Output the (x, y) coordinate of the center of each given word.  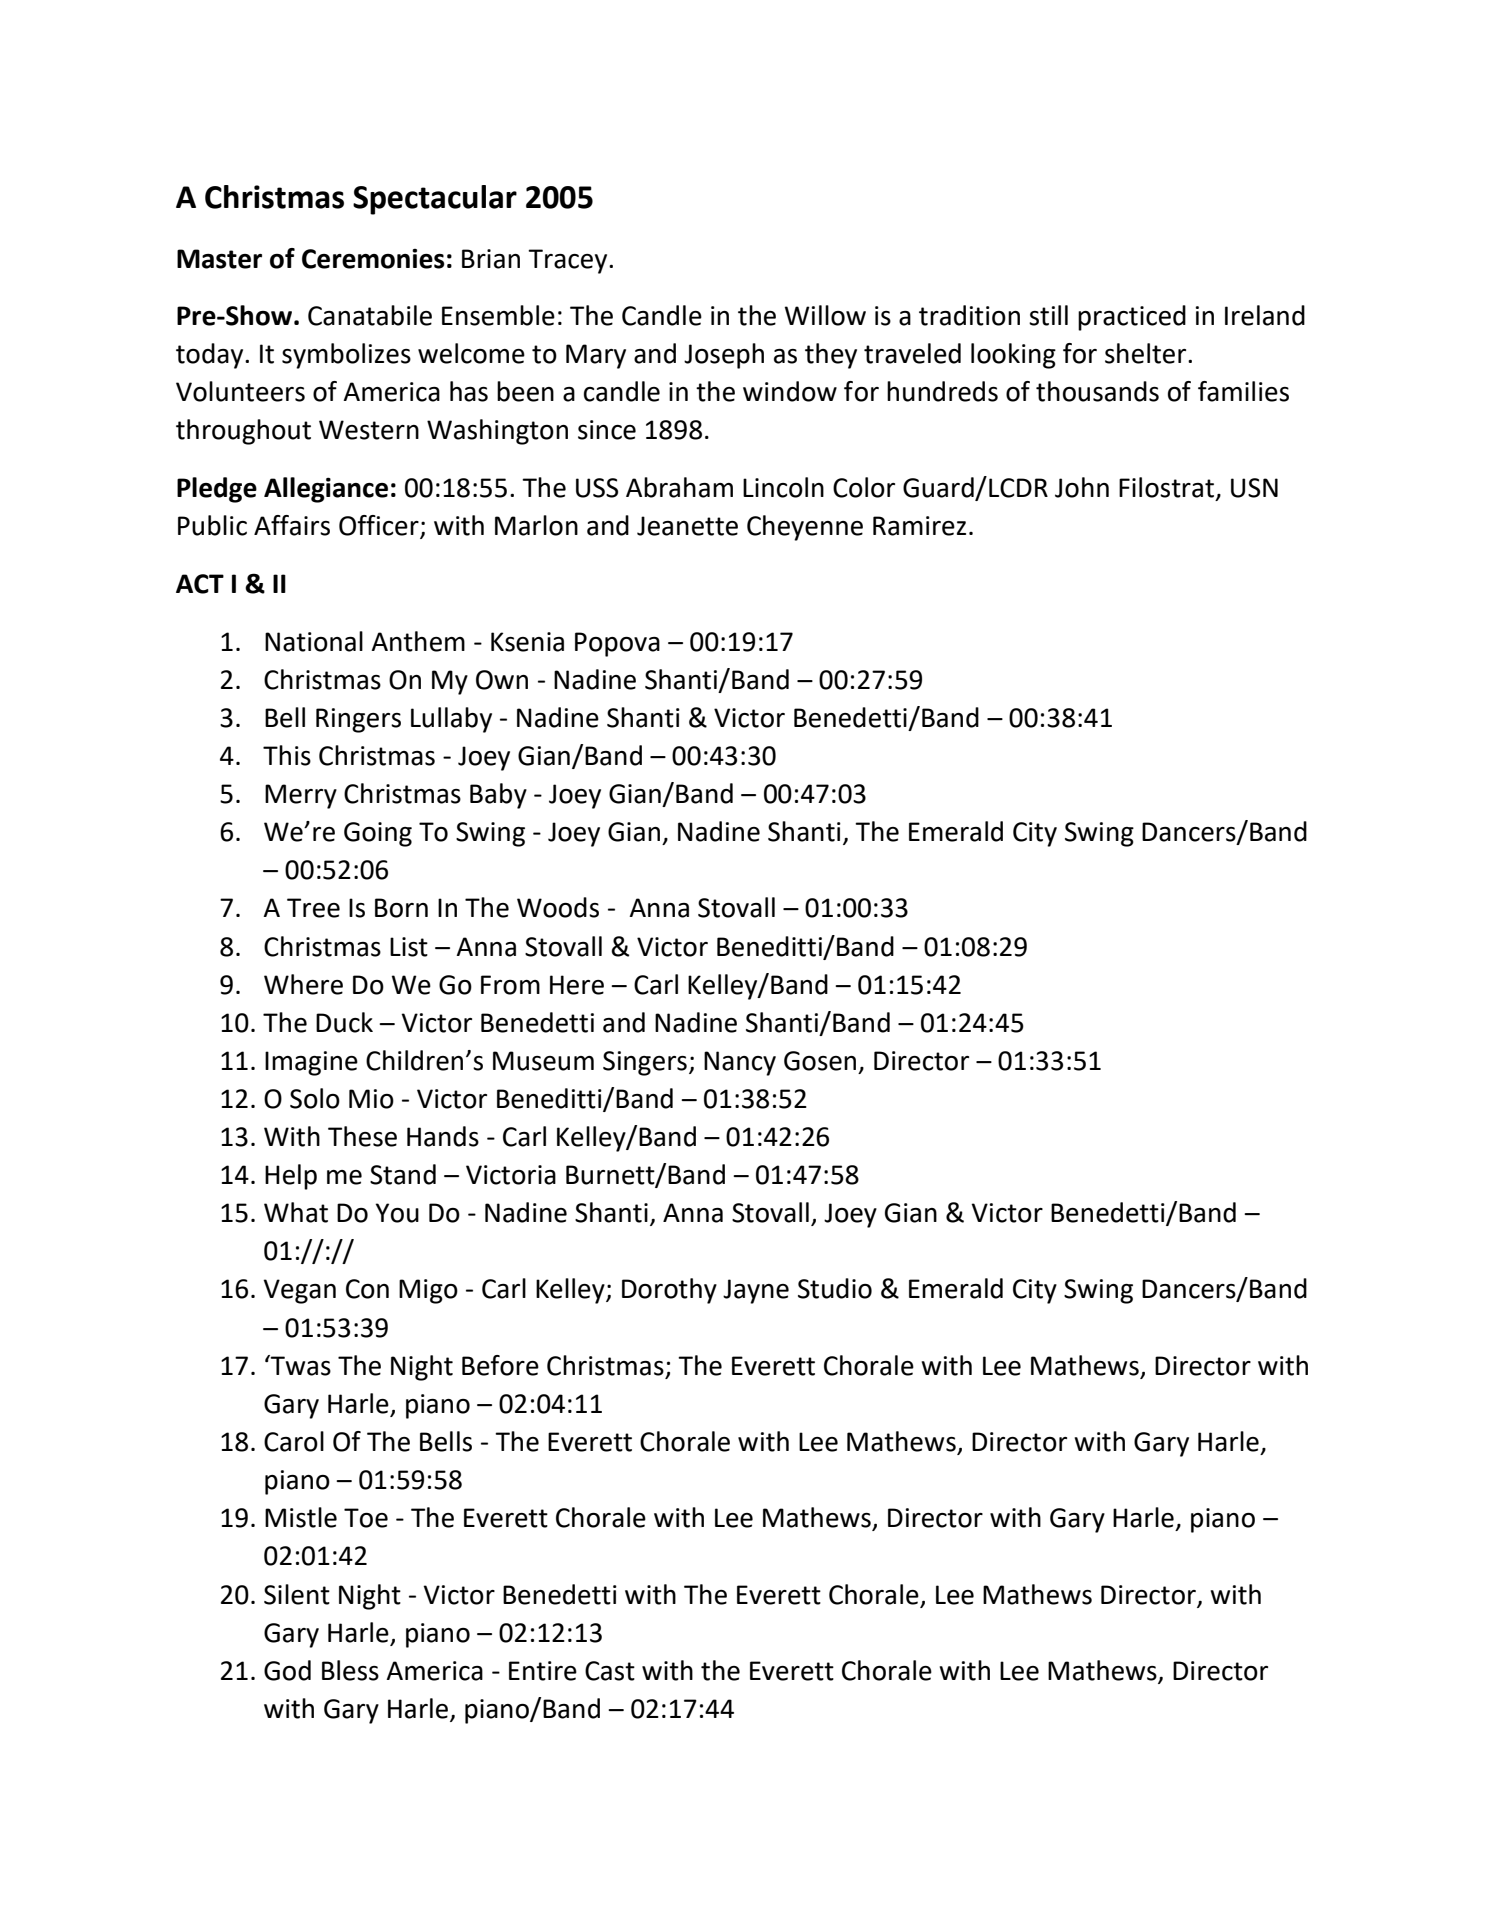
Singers (645, 1063)
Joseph (724, 356)
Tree (313, 908)
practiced (1132, 318)
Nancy (740, 1063)
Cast (610, 1671)
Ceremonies (373, 259)
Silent (297, 1594)
